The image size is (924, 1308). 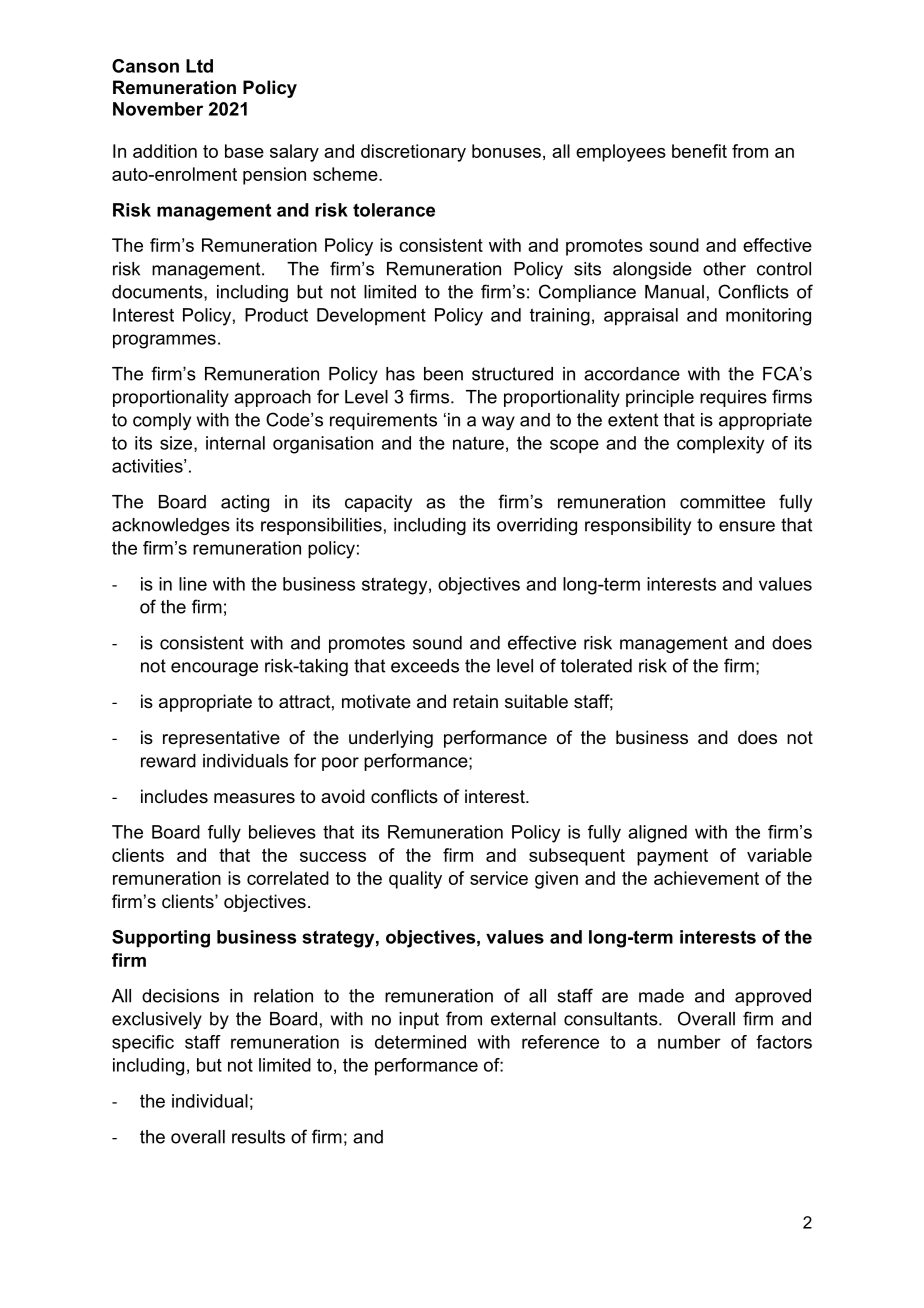 I want to click on results, so click(x=258, y=1137).
